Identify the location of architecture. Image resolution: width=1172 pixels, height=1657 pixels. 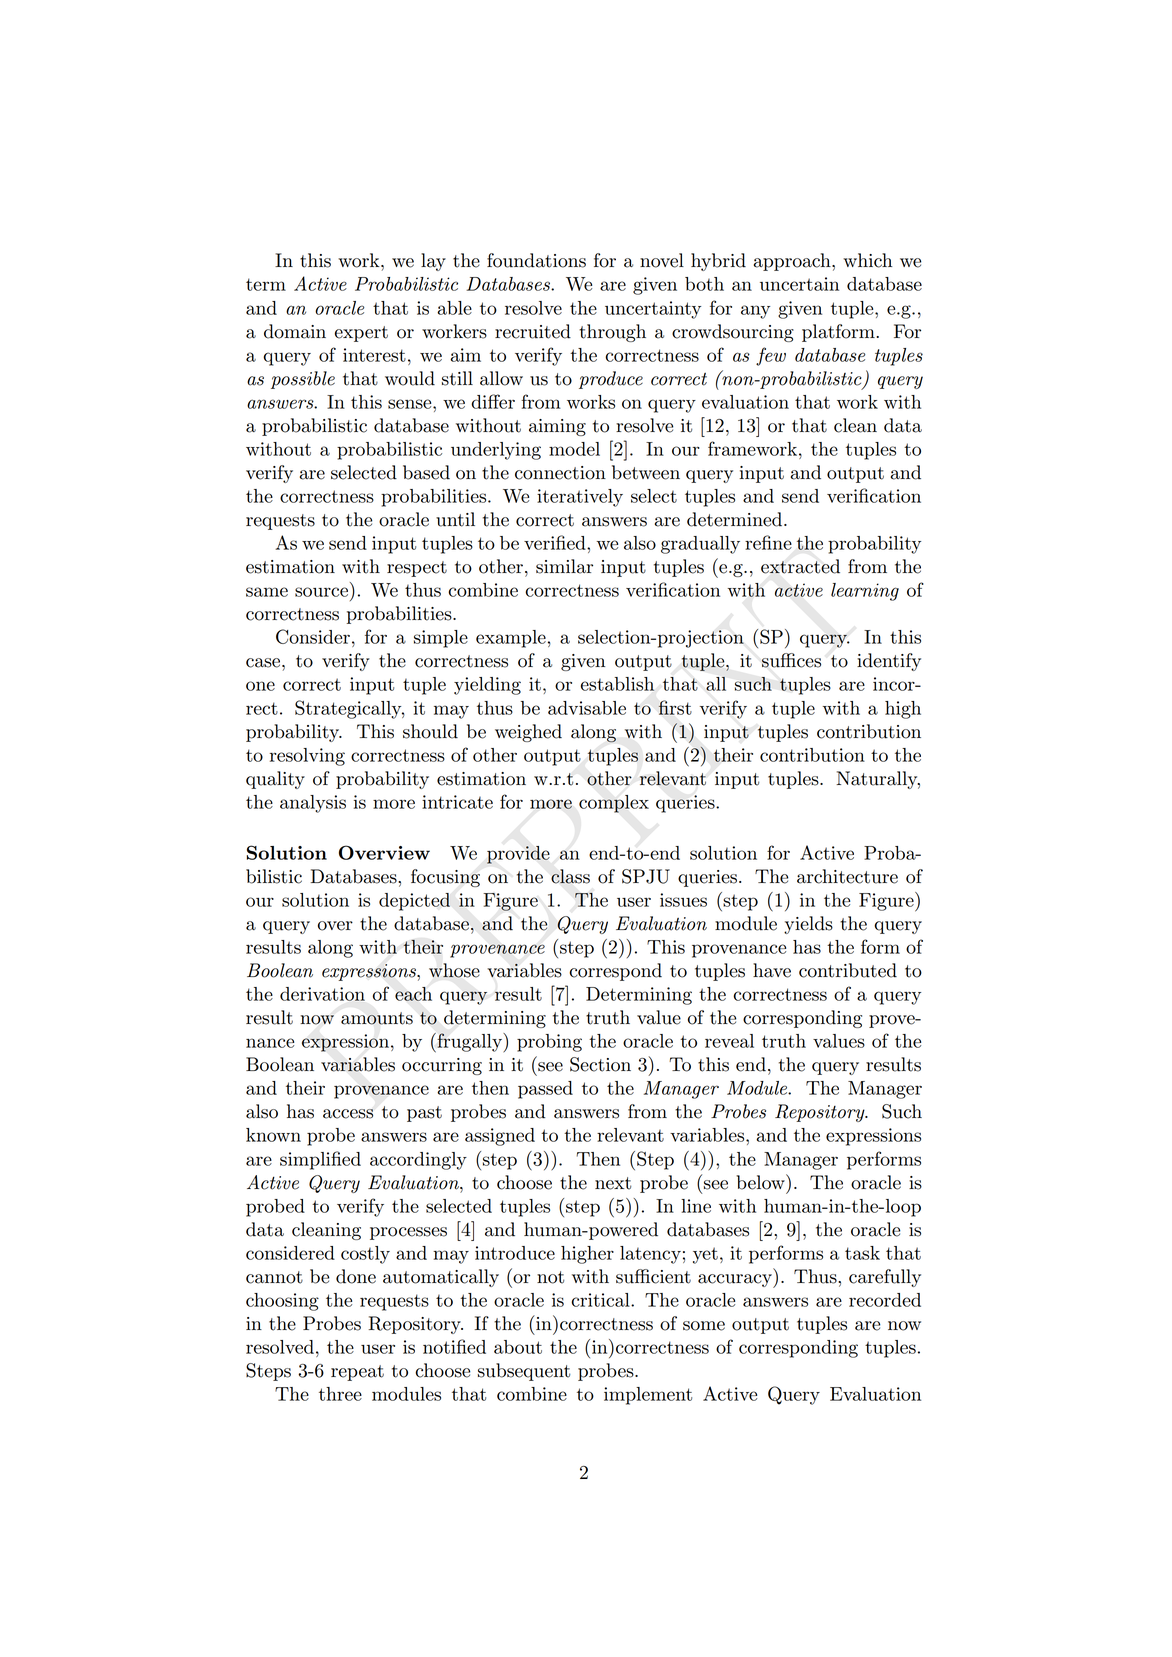
(847, 876).
